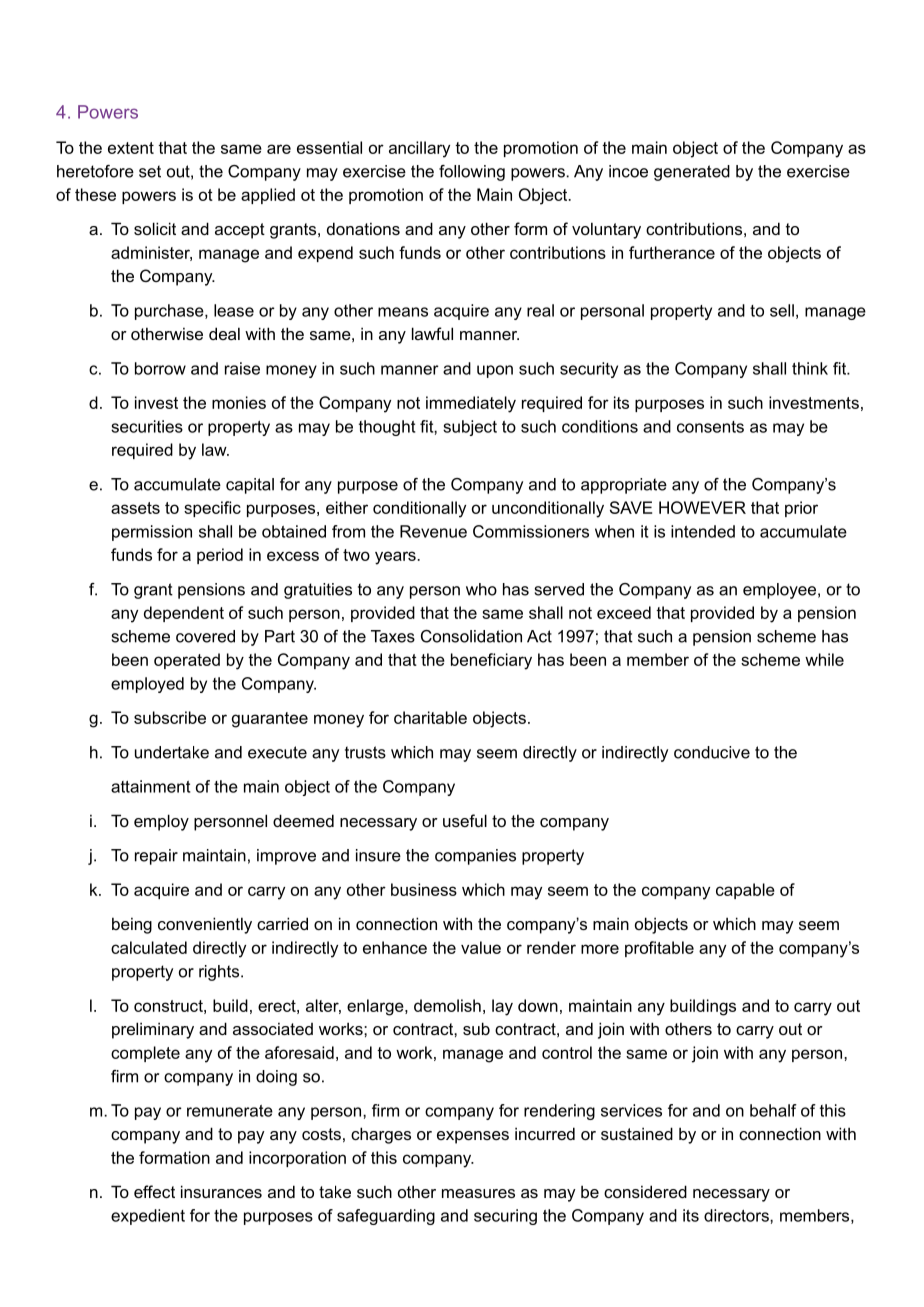 This screenshot has width=924, height=1307. I want to click on extent, so click(131, 148).
